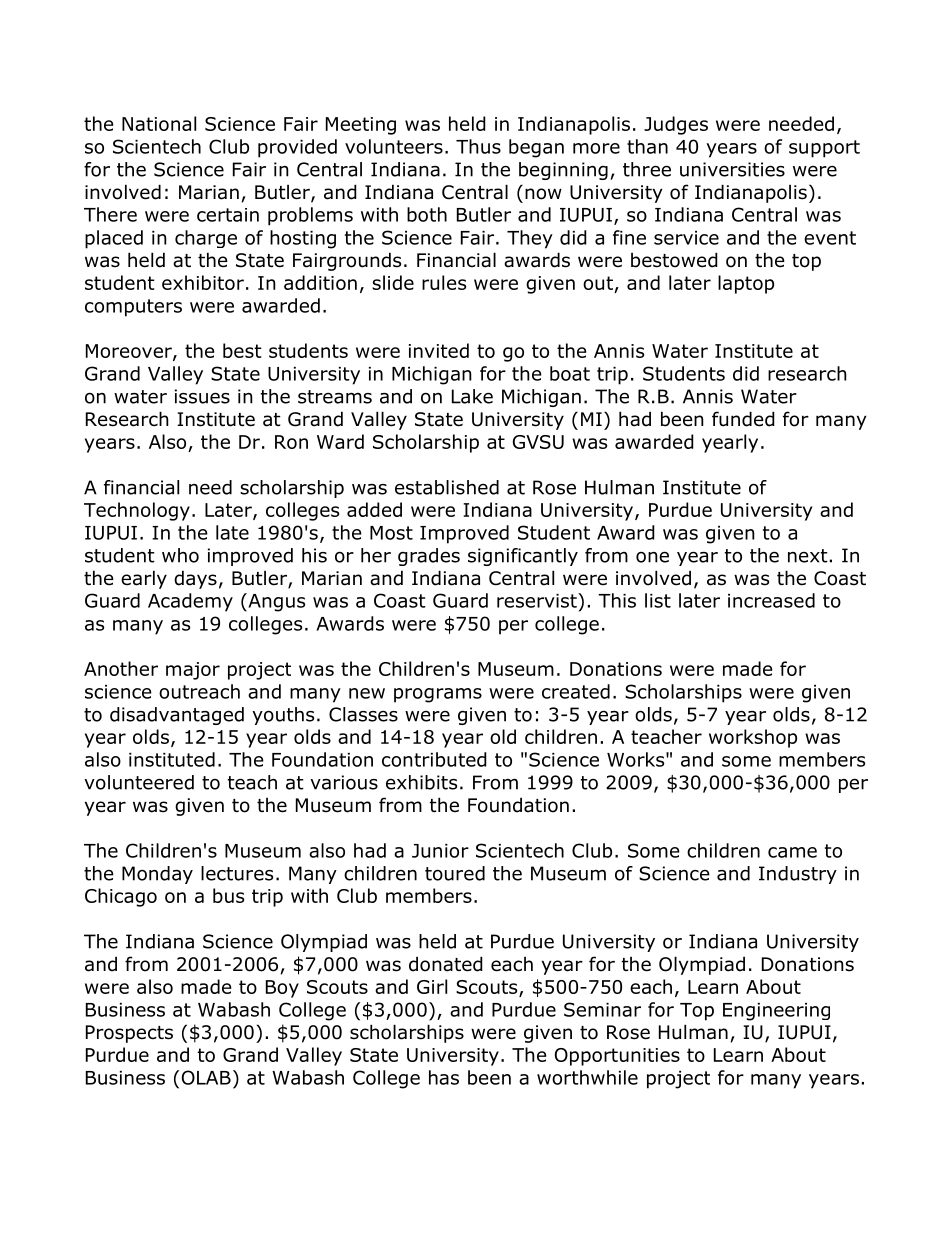  Describe the element at coordinates (771, 600) in the document. I see `increased` at that location.
